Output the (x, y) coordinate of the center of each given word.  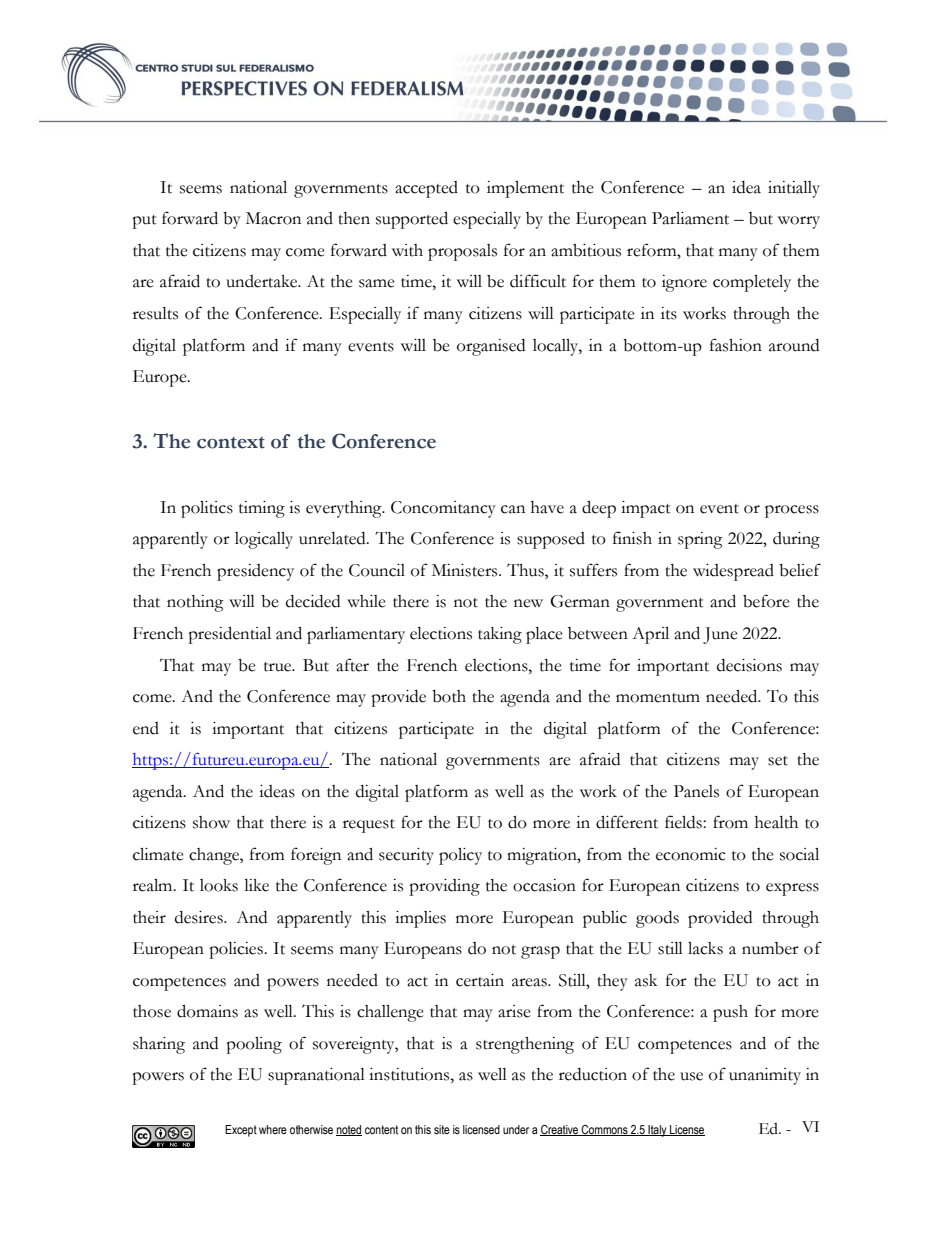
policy (460, 856)
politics (207, 509)
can (513, 509)
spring (700, 540)
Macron (273, 218)
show (211, 822)
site (442, 1130)
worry (799, 222)
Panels (696, 791)
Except (241, 1131)
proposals (462, 252)
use (691, 1076)
